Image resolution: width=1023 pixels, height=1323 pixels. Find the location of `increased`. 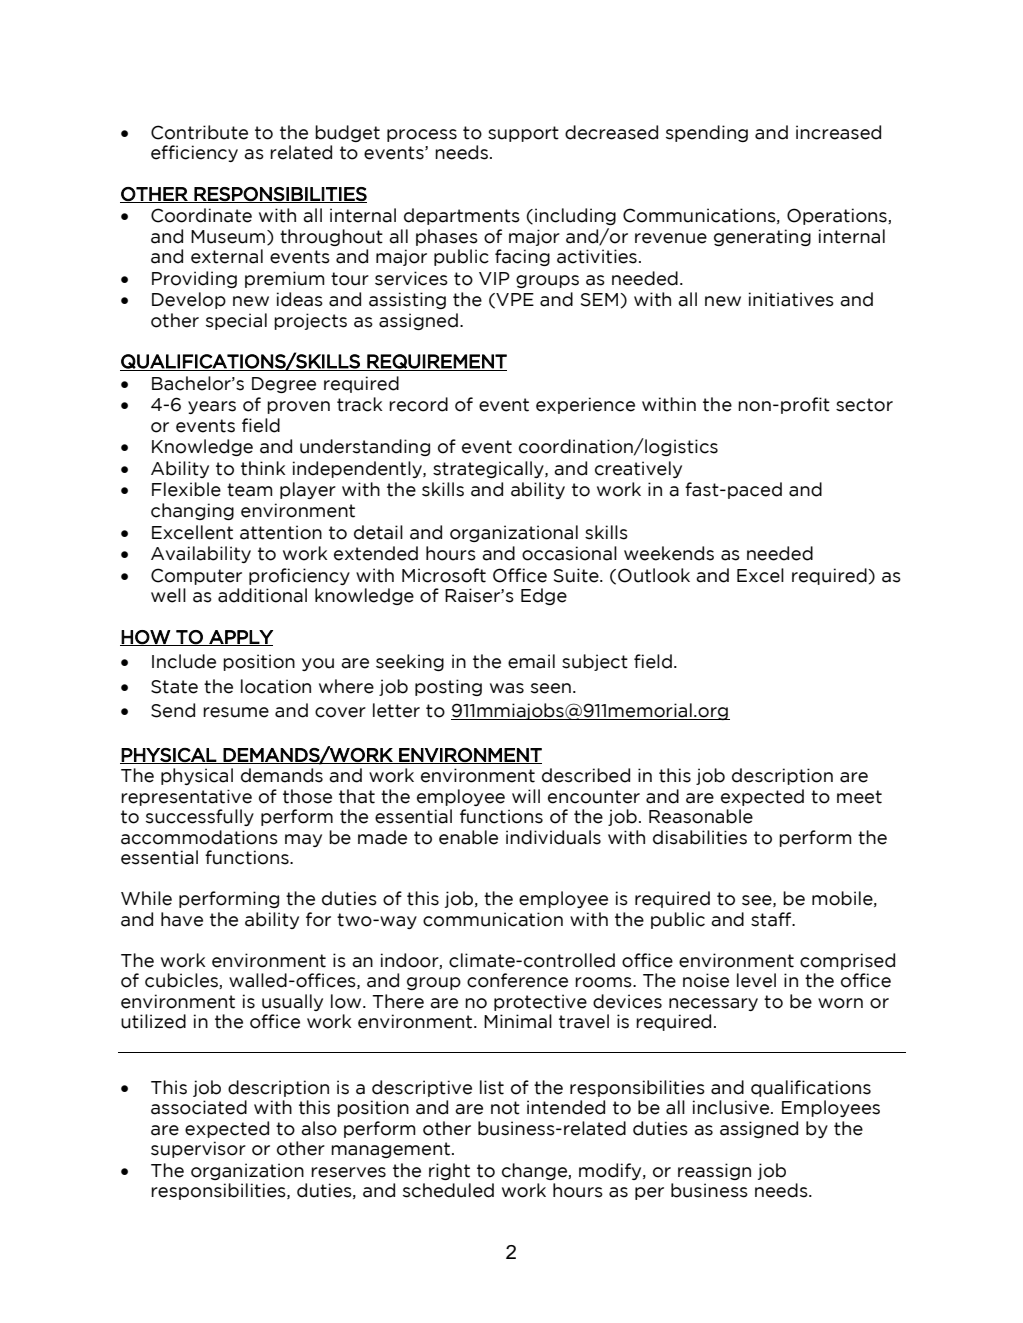

increased is located at coordinates (838, 132).
